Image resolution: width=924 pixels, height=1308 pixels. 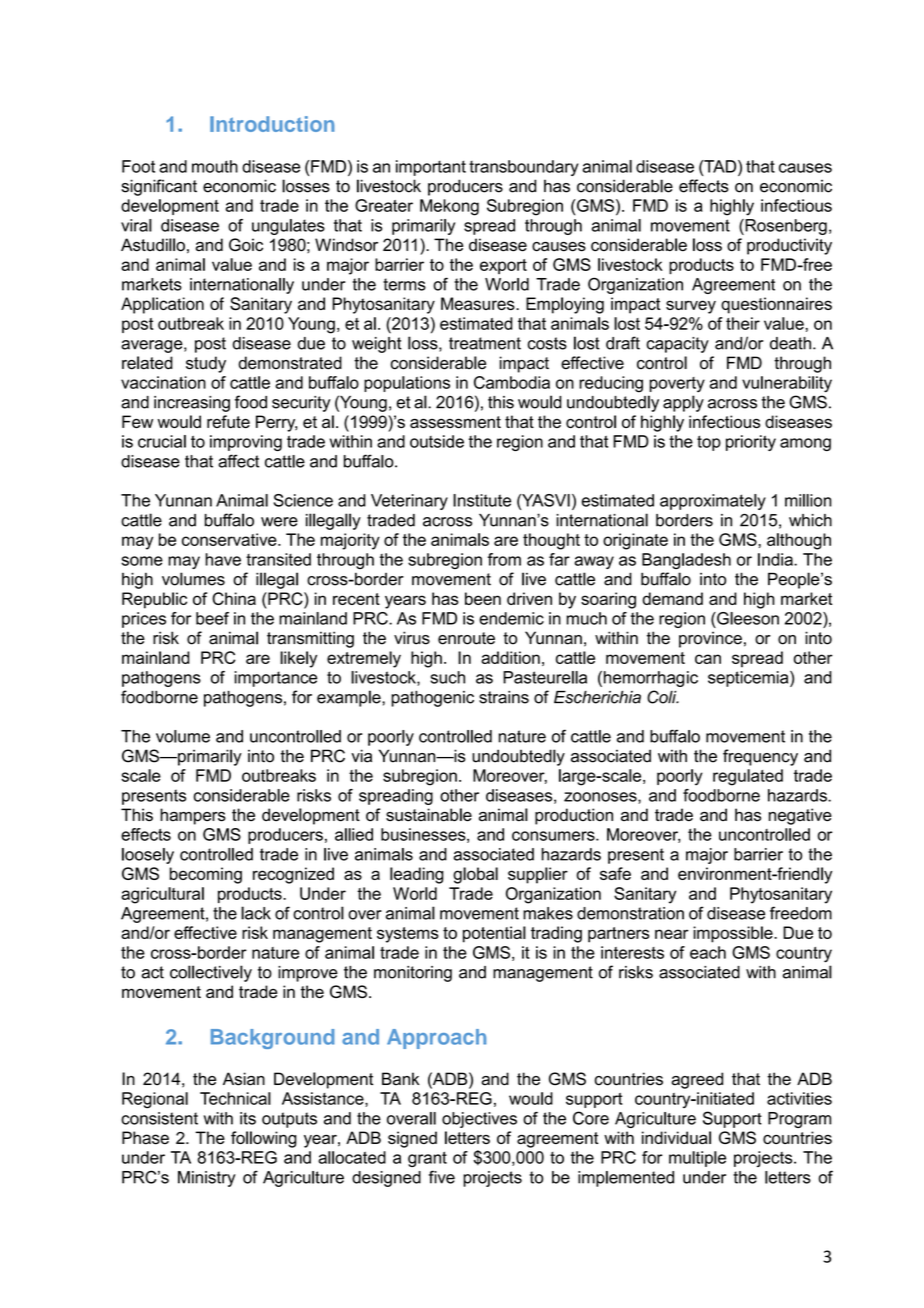 What do you see at coordinates (479, 1120) in the document?
I see `objectives` at bounding box center [479, 1120].
